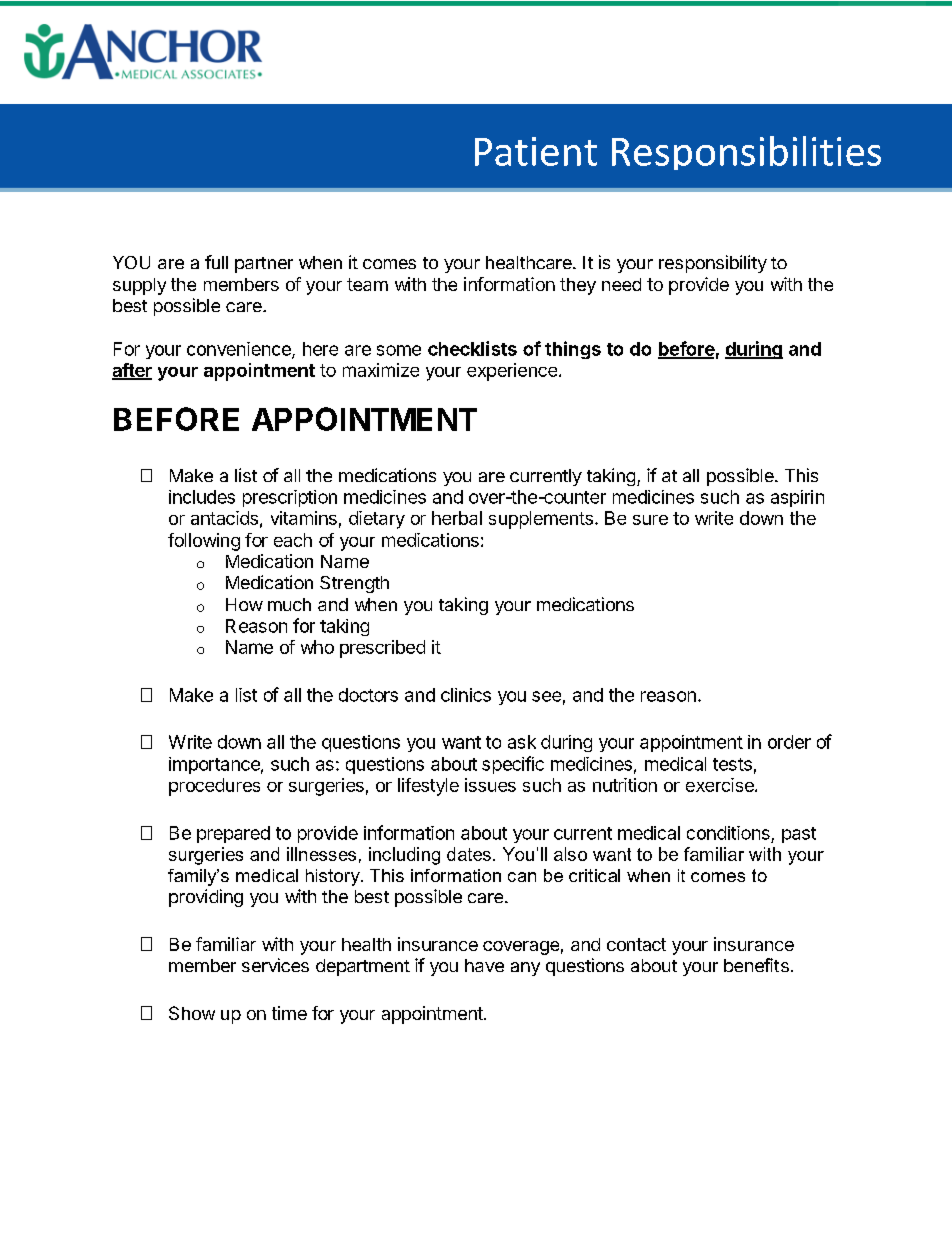 The height and width of the image is (1233, 952). I want to click on have, so click(484, 965).
